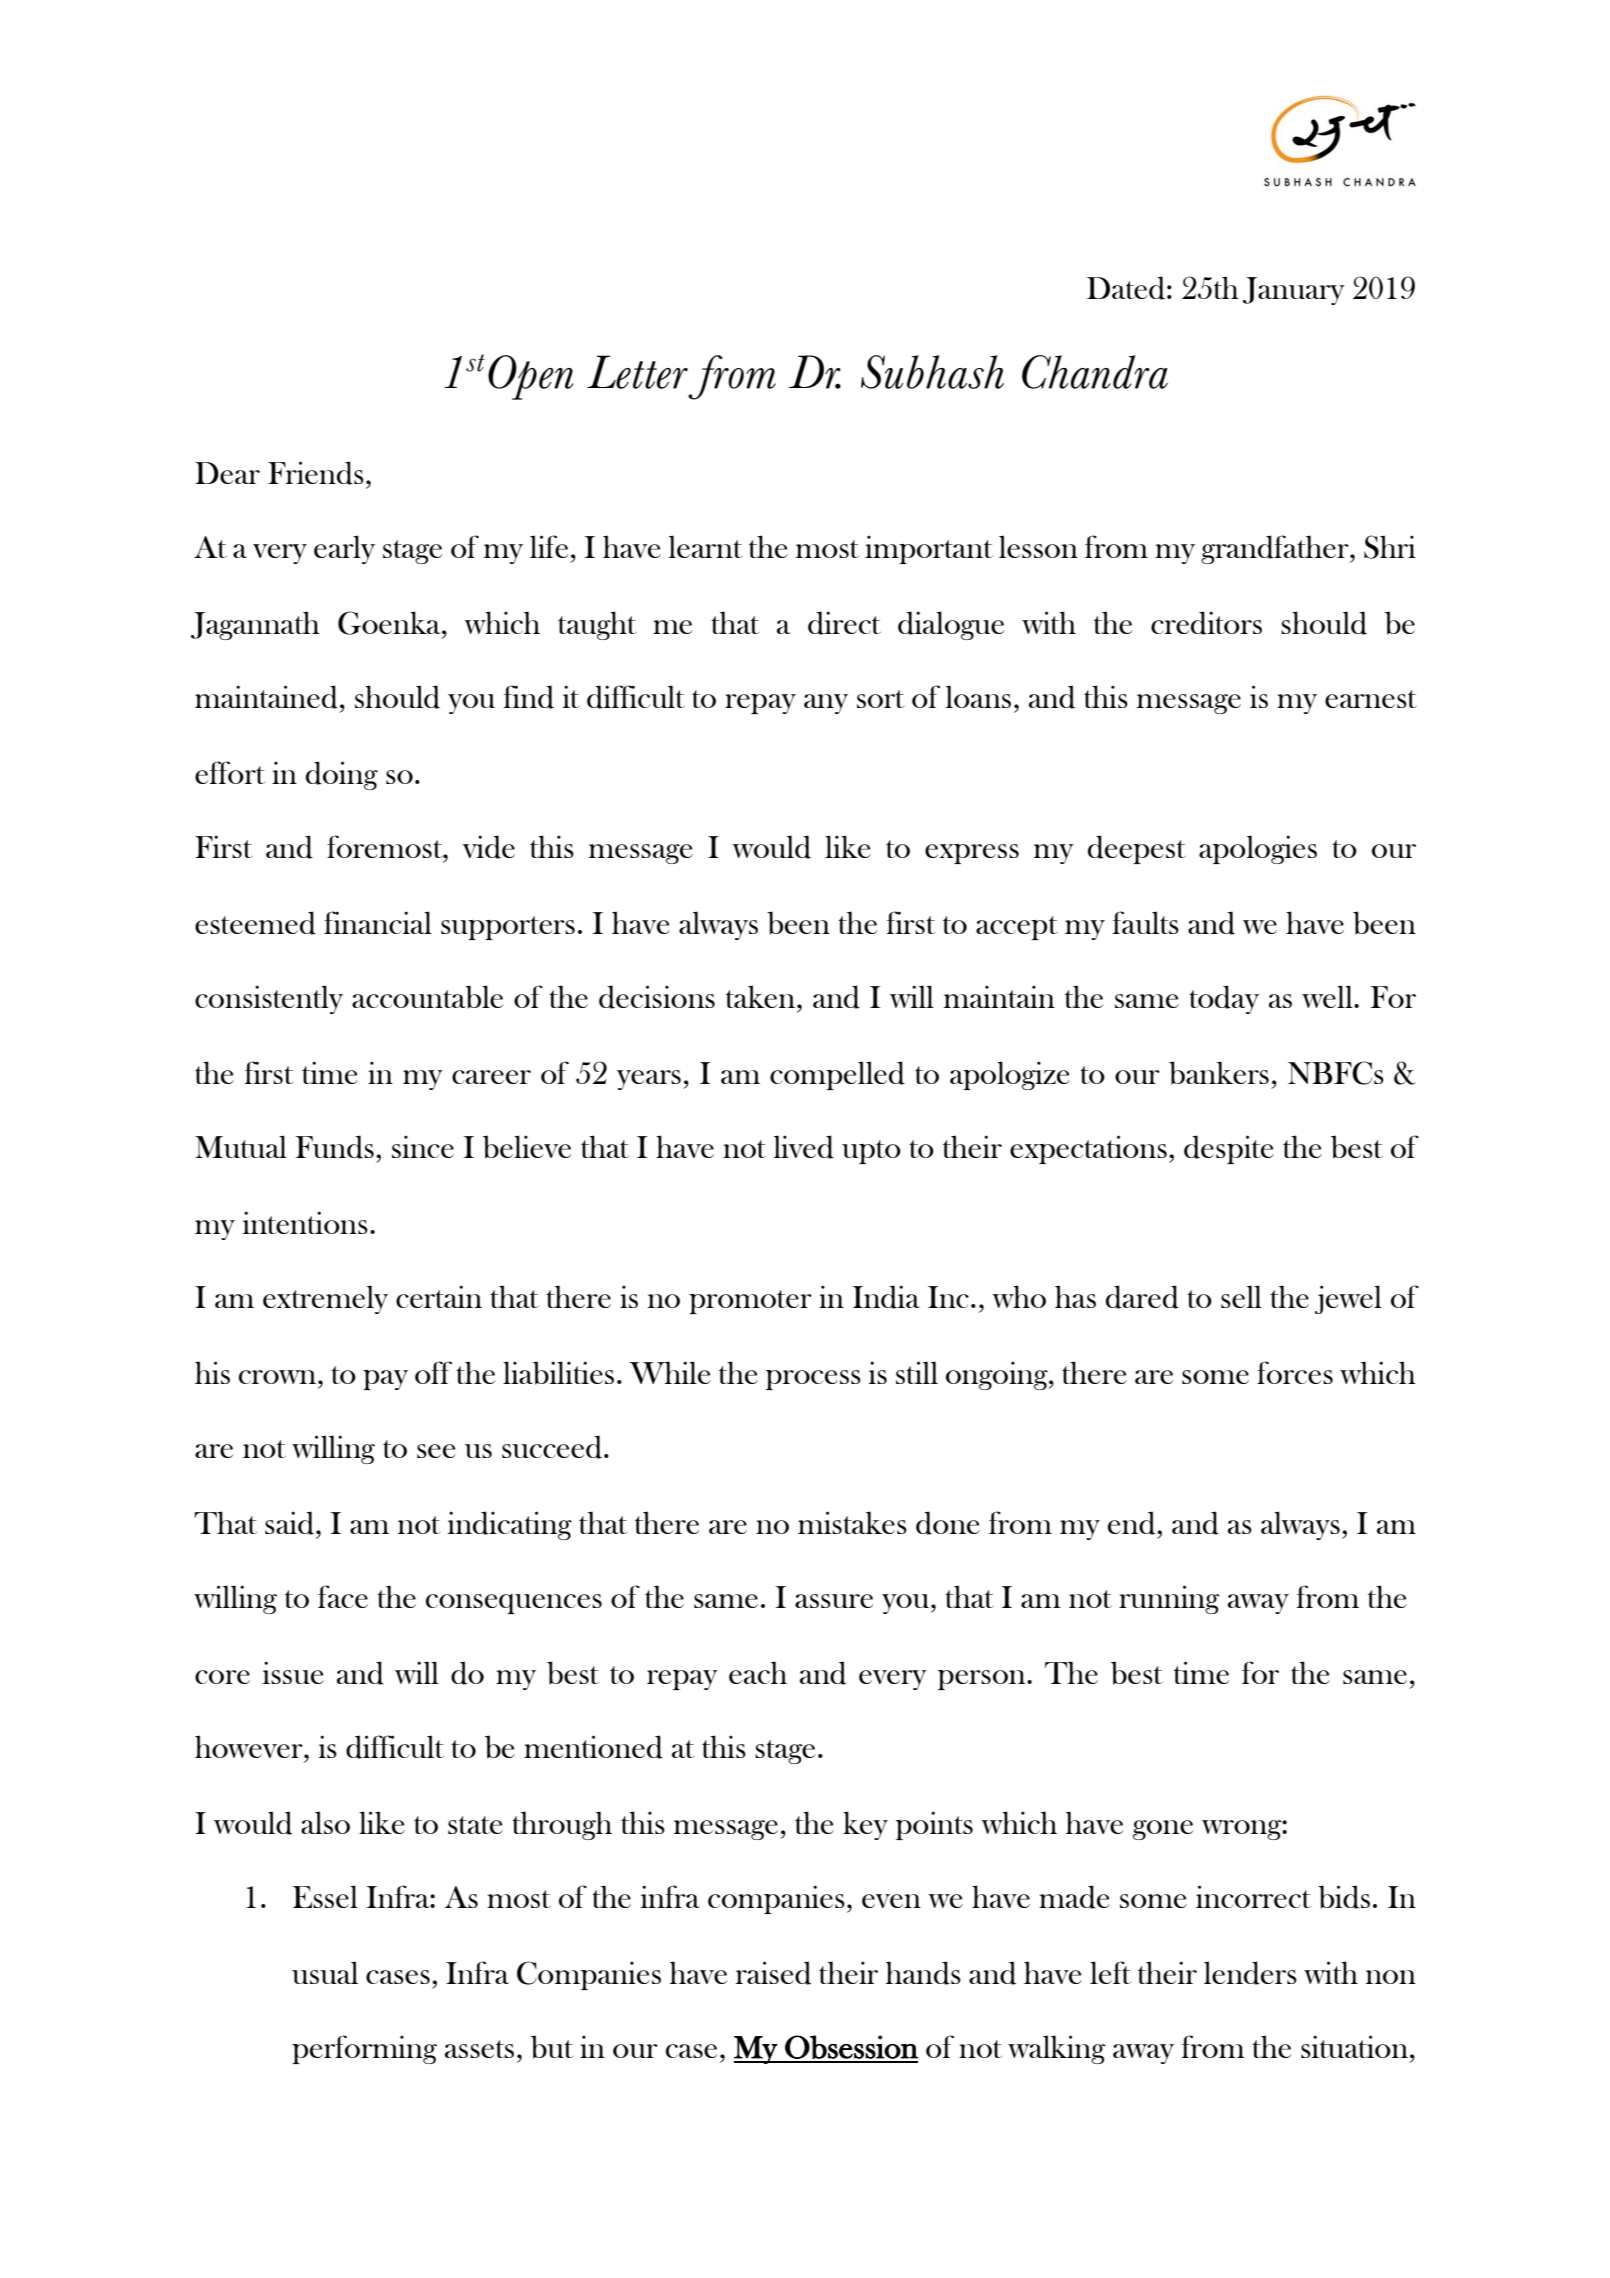 The image size is (1610, 2278). I want to click on lived, so click(804, 1147).
